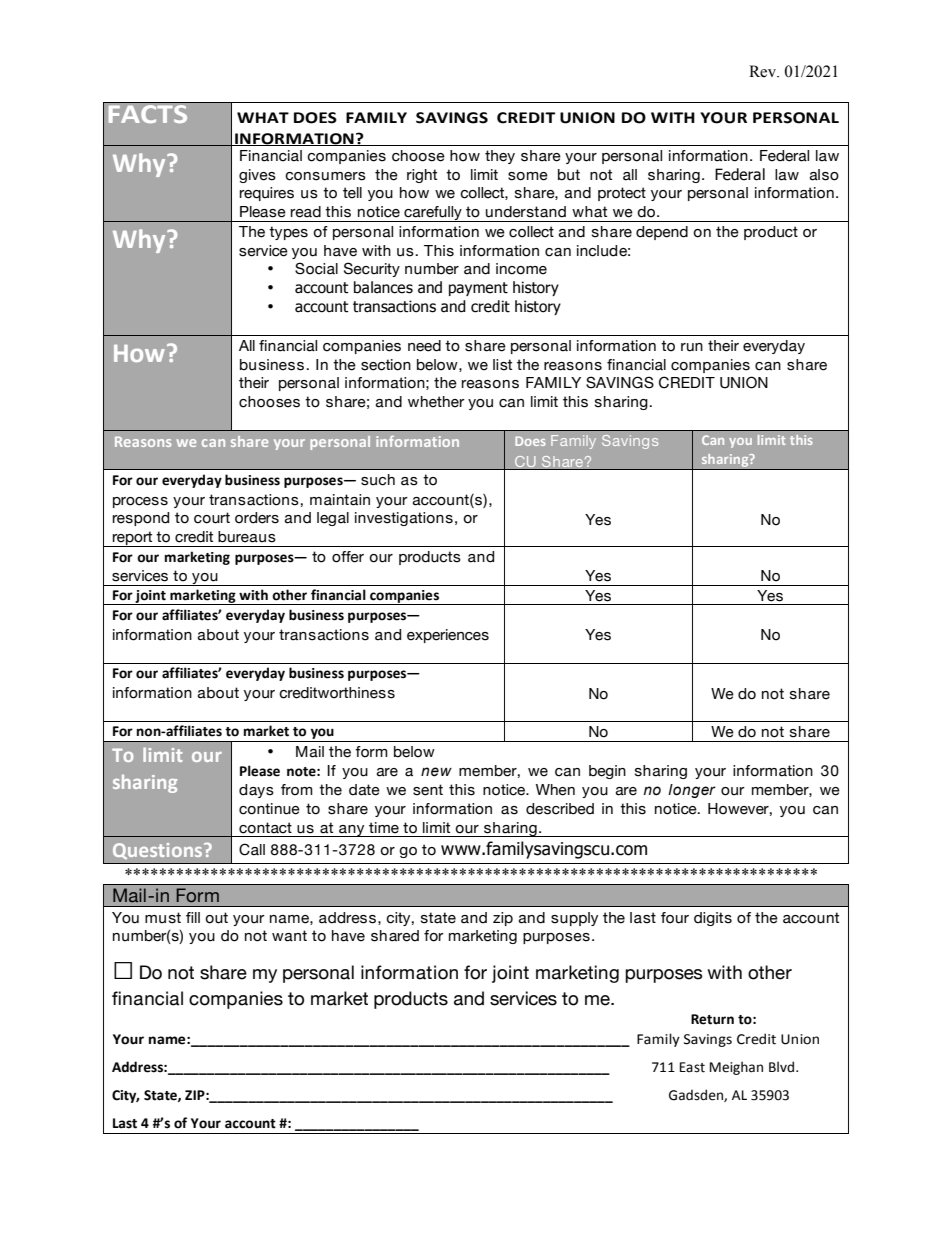 This page has height=1233, width=952. What do you see at coordinates (781, 1067) in the page?
I see `Blvd` at bounding box center [781, 1067].
